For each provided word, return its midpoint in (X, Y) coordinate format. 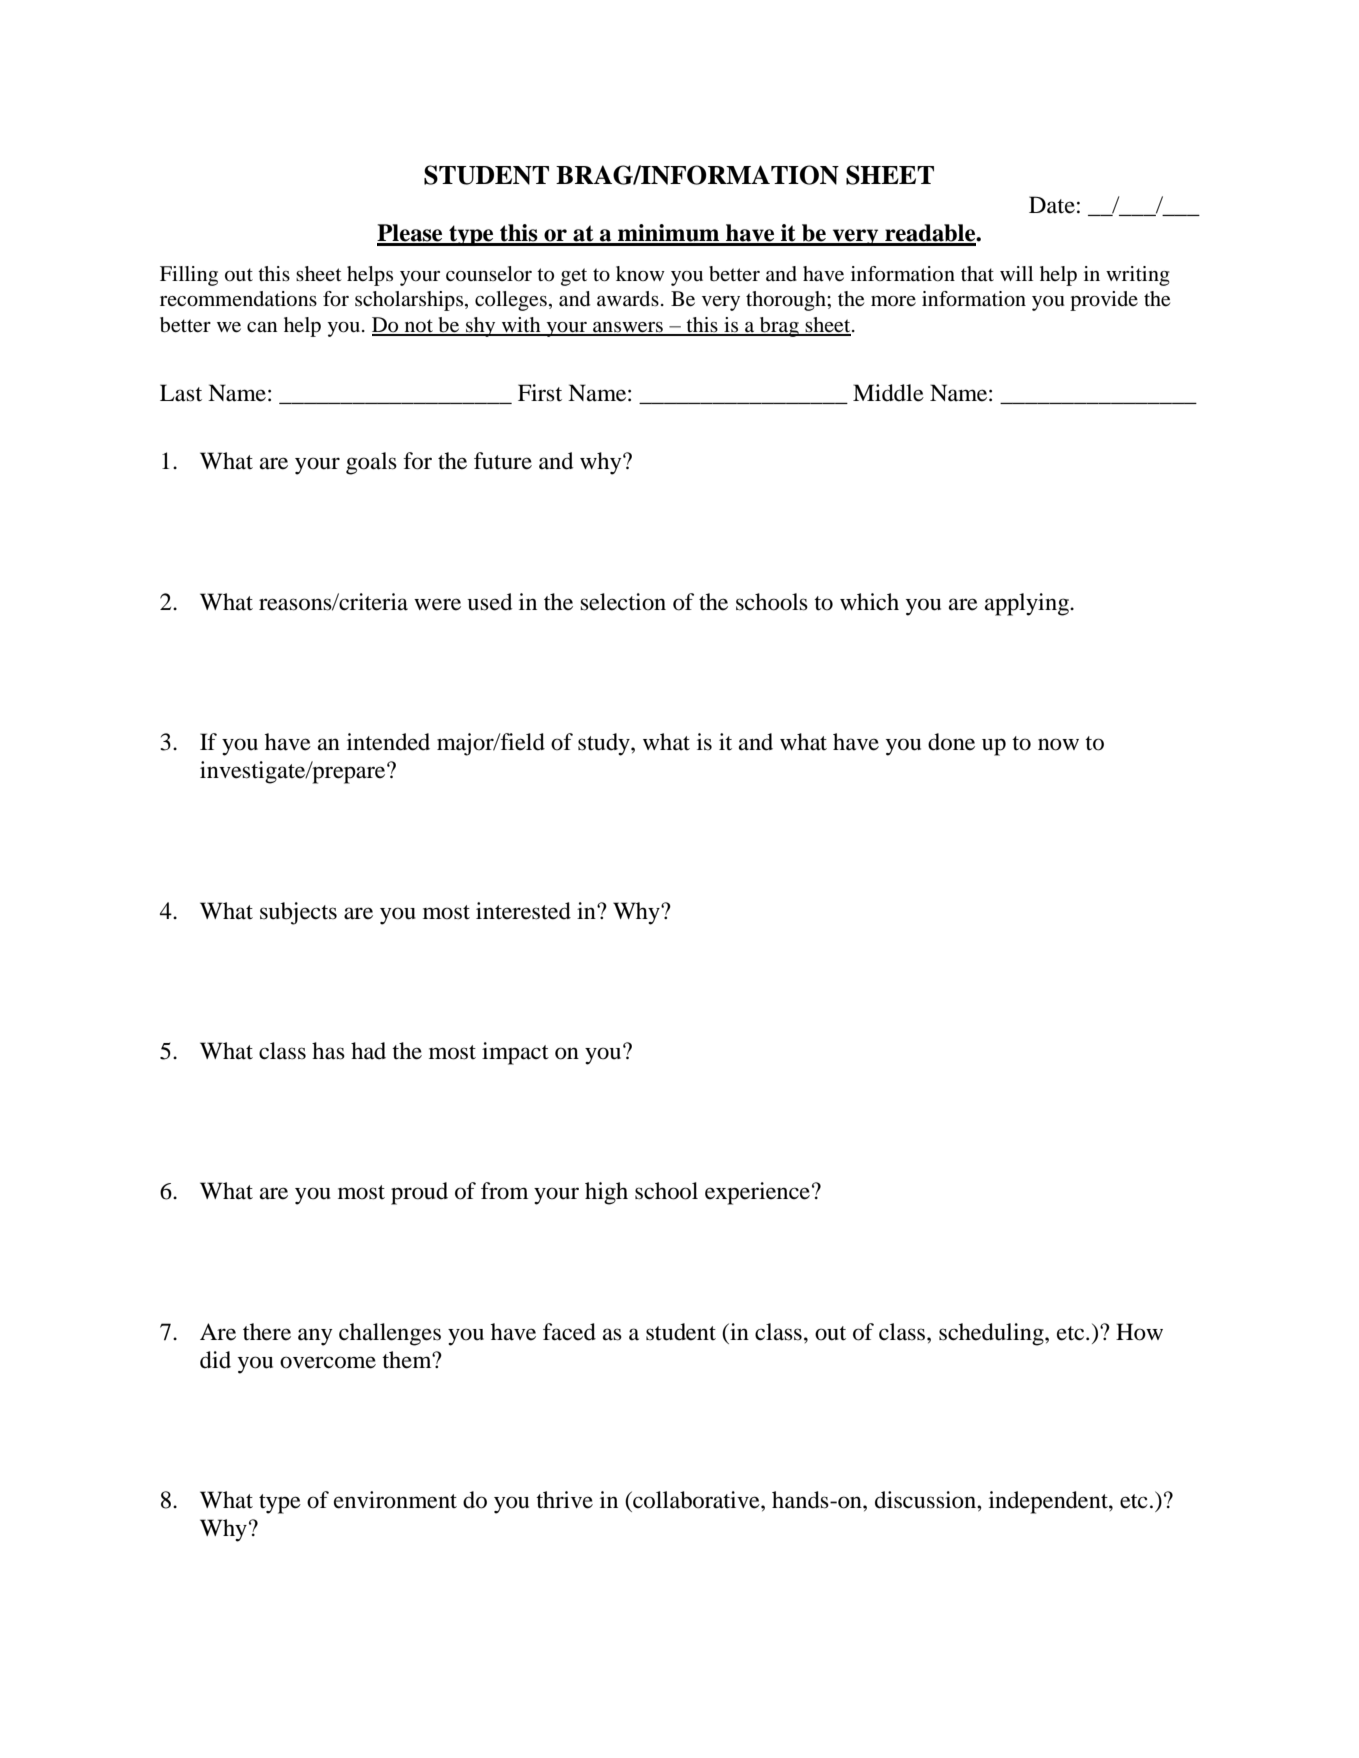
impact (515, 1053)
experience (757, 1193)
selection (623, 602)
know (640, 274)
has (328, 1051)
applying (1028, 604)
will (1016, 273)
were (437, 604)
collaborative (696, 1500)
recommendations (238, 299)
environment (395, 1500)
